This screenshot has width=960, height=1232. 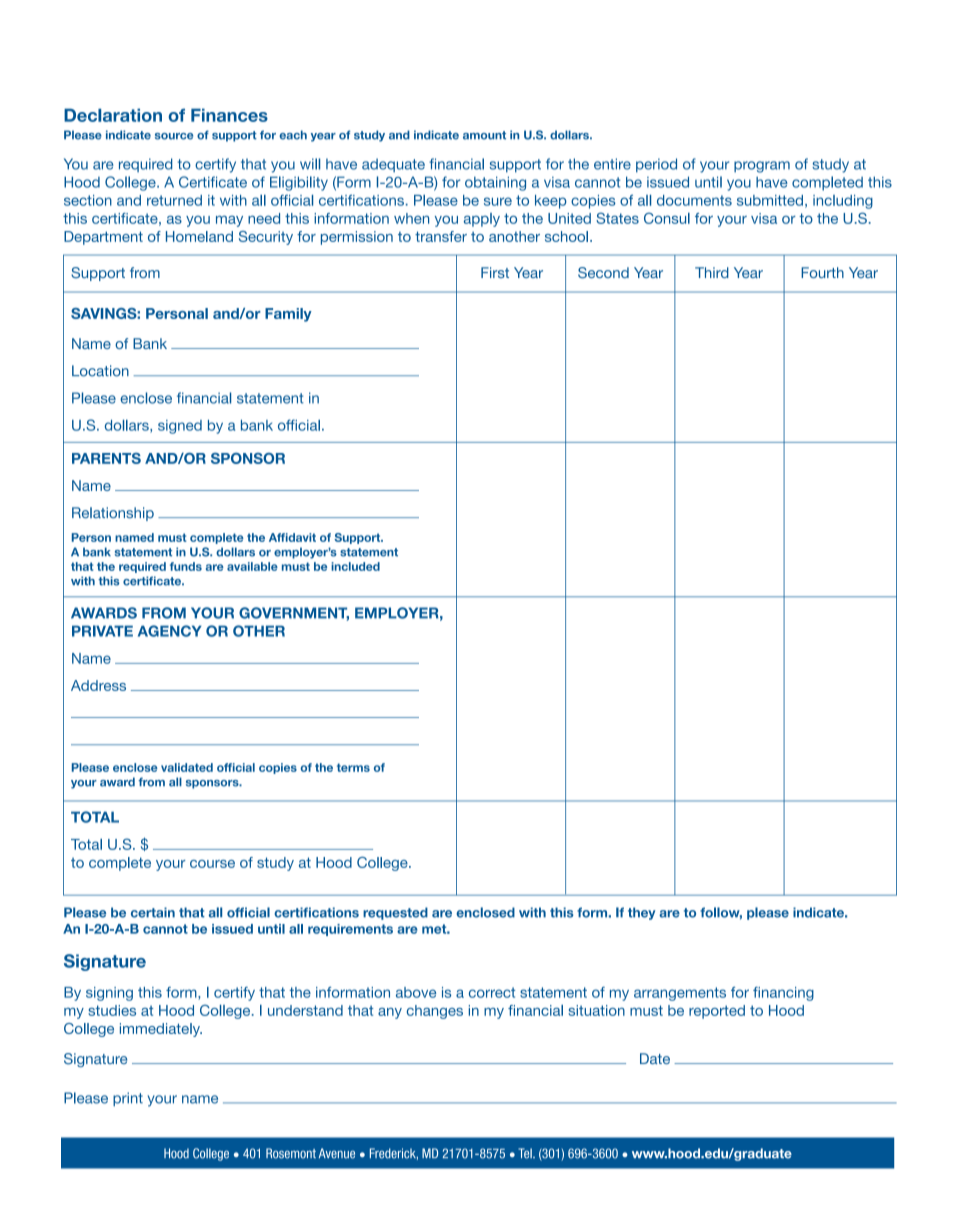 What do you see at coordinates (353, 767) in the screenshot?
I see `terms` at bounding box center [353, 767].
